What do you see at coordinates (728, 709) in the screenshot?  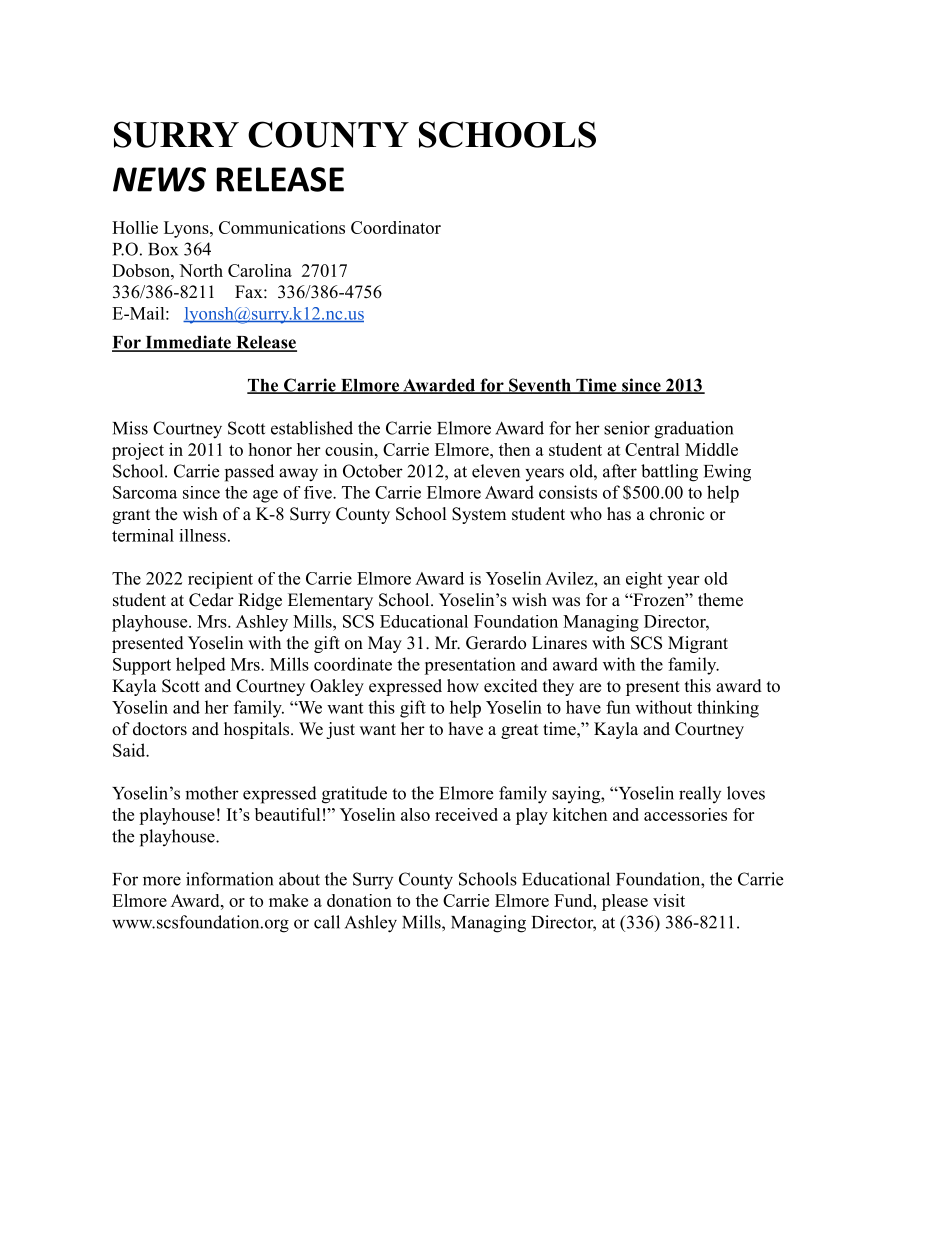 I see `thinking` at bounding box center [728, 709].
